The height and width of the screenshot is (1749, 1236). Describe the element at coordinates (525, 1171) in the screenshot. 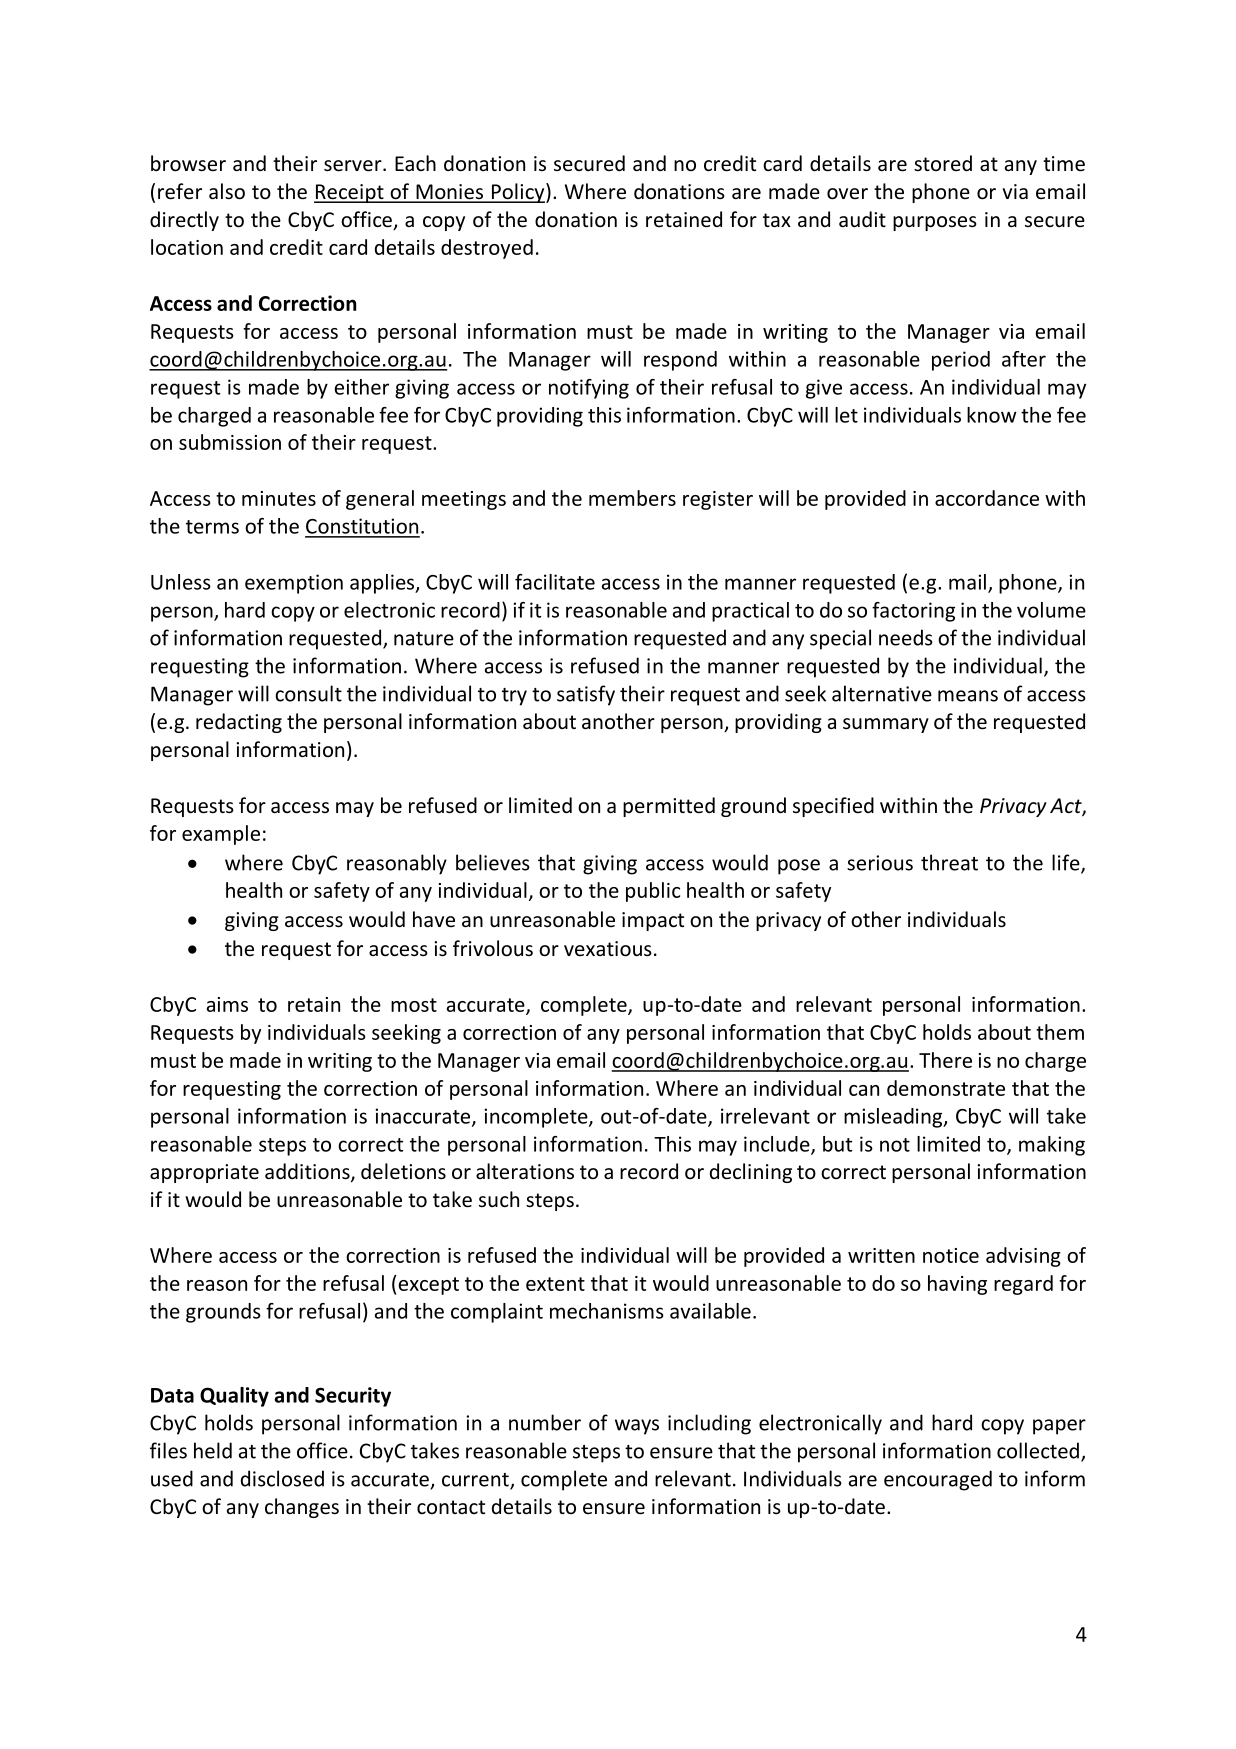

I see `alterations` at that location.
